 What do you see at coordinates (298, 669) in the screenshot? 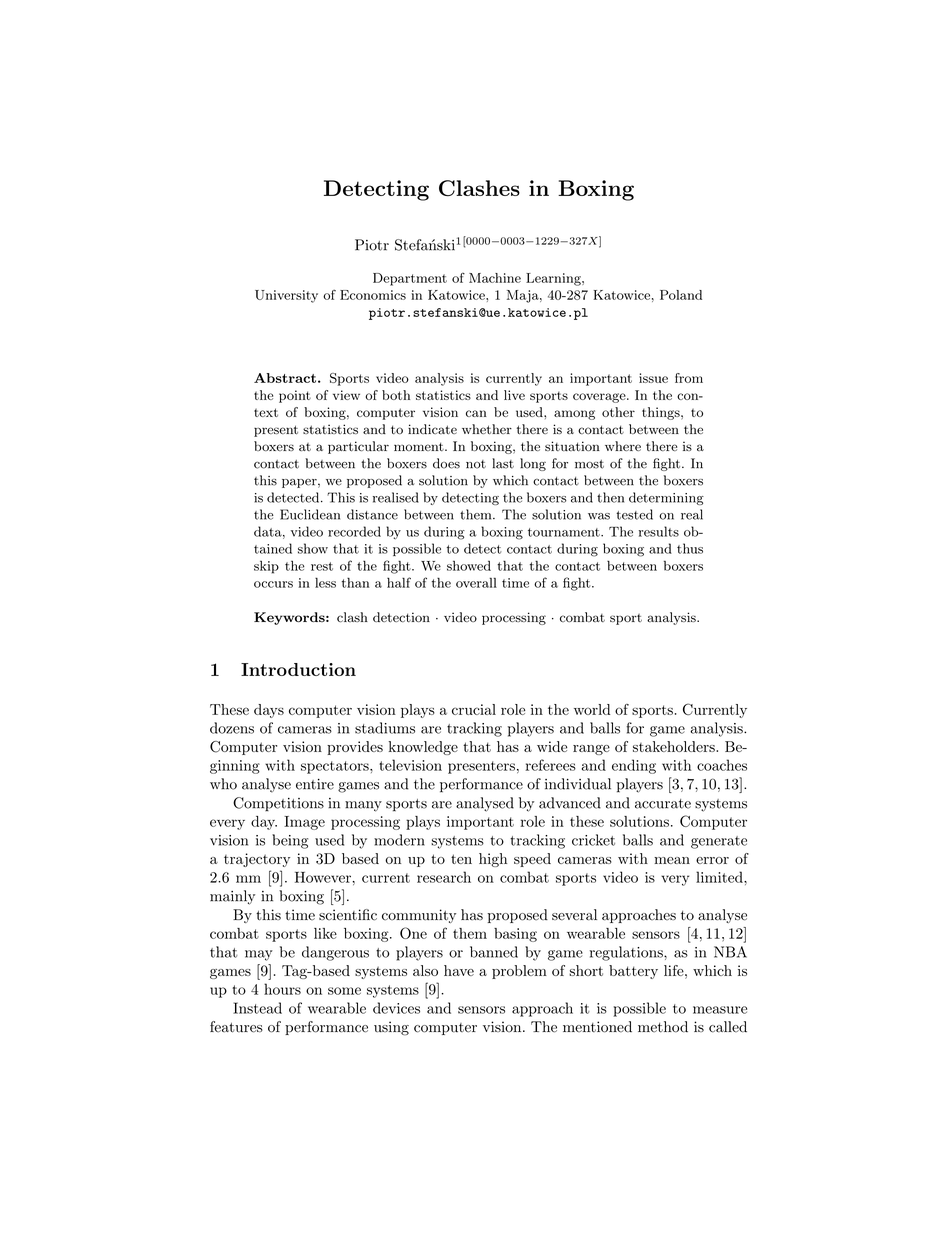
I see `Introduction` at bounding box center [298, 669].
